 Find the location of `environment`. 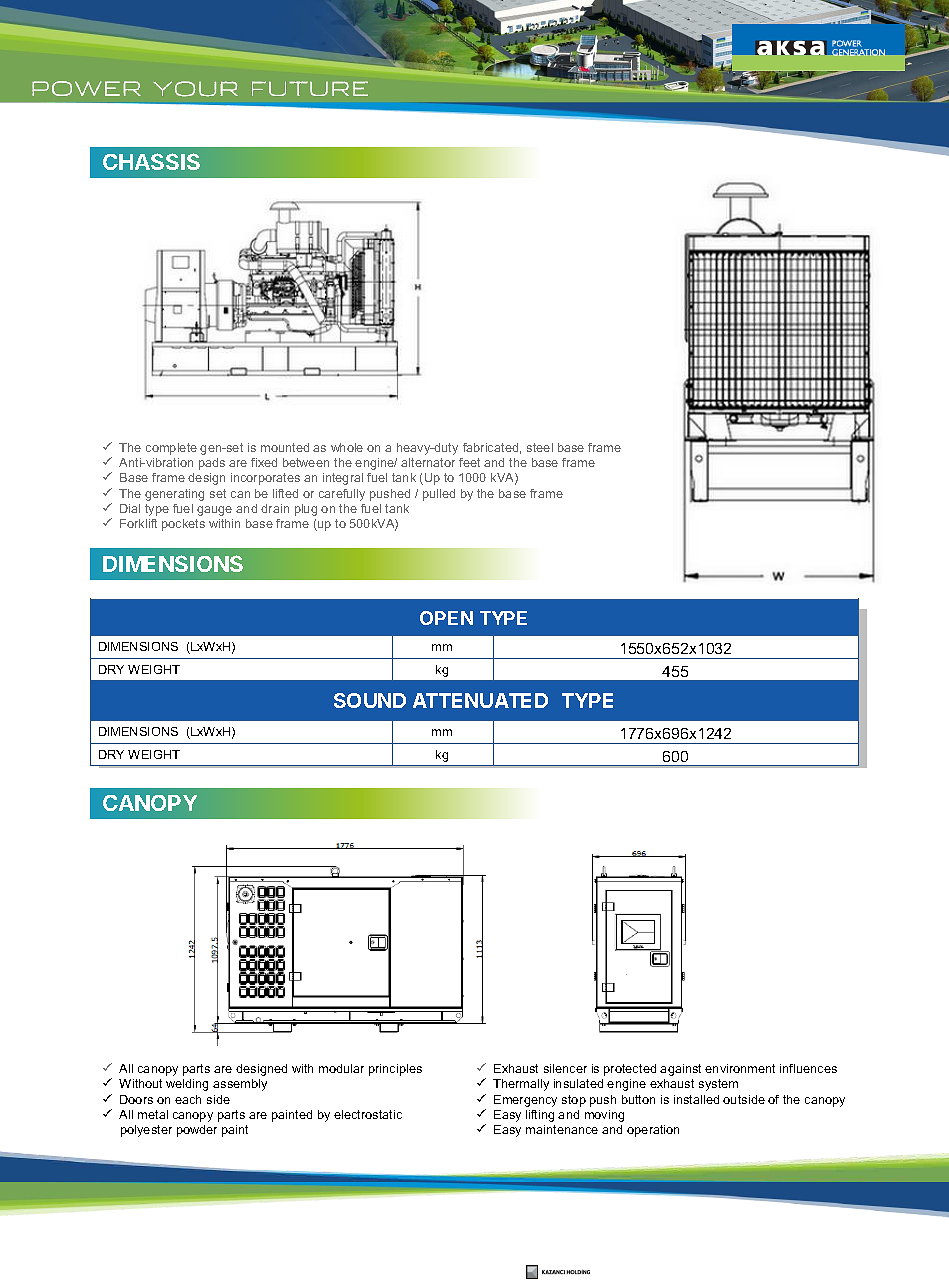

environment is located at coordinates (740, 1068).
